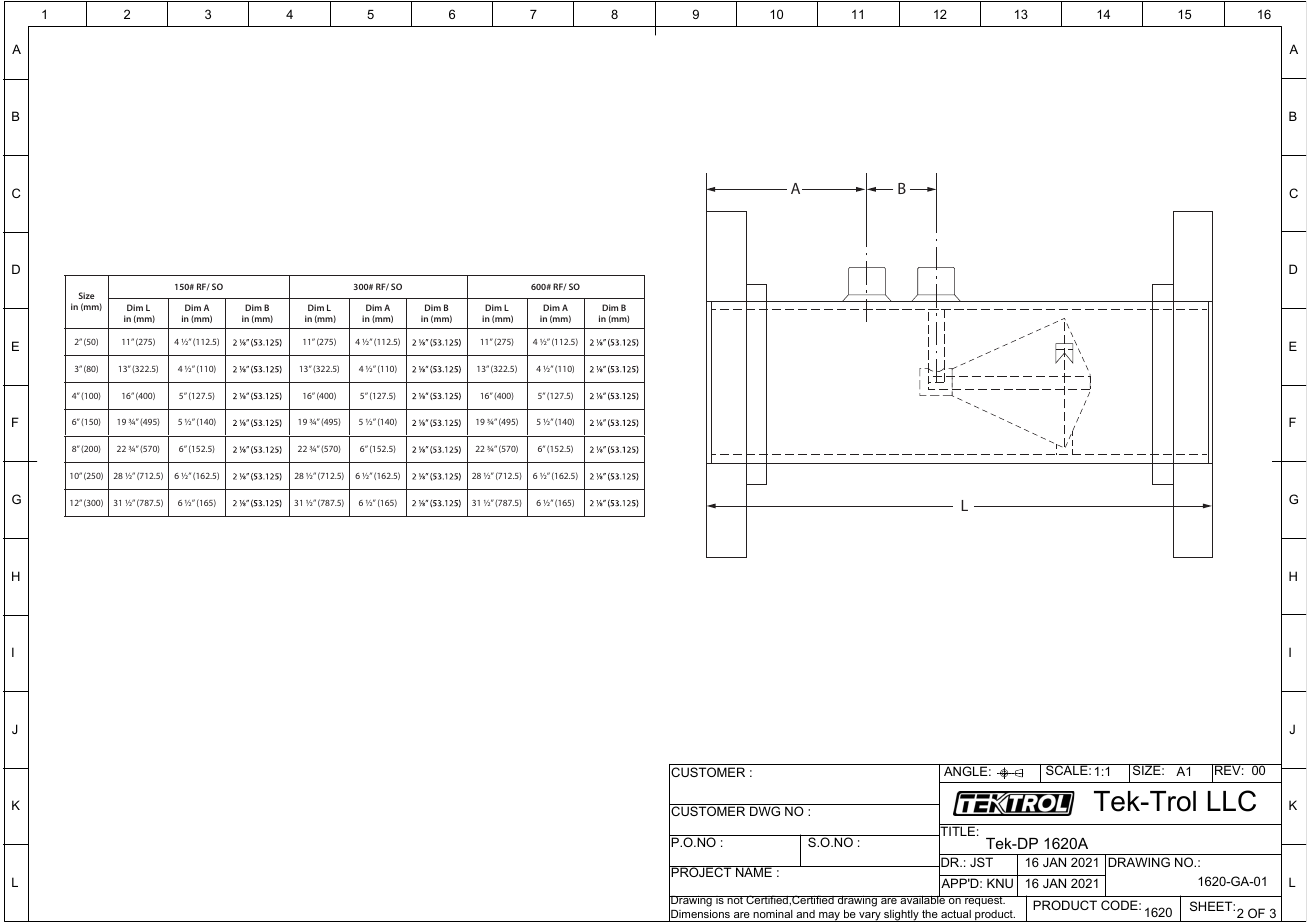 The height and width of the screenshot is (924, 1309). What do you see at coordinates (735, 900) in the screenshot?
I see `not` at bounding box center [735, 900].
